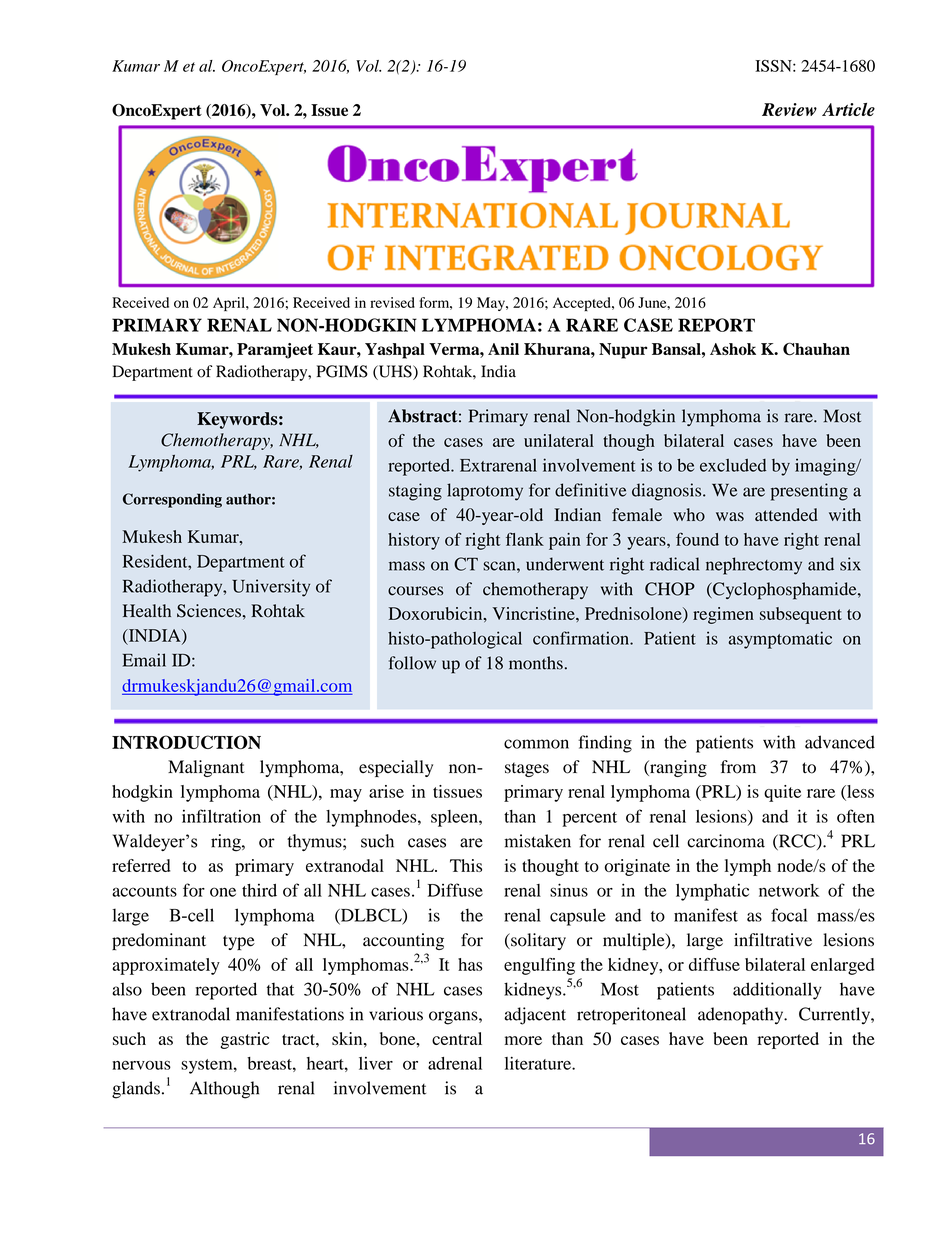  I want to click on Article, so click(848, 109).
